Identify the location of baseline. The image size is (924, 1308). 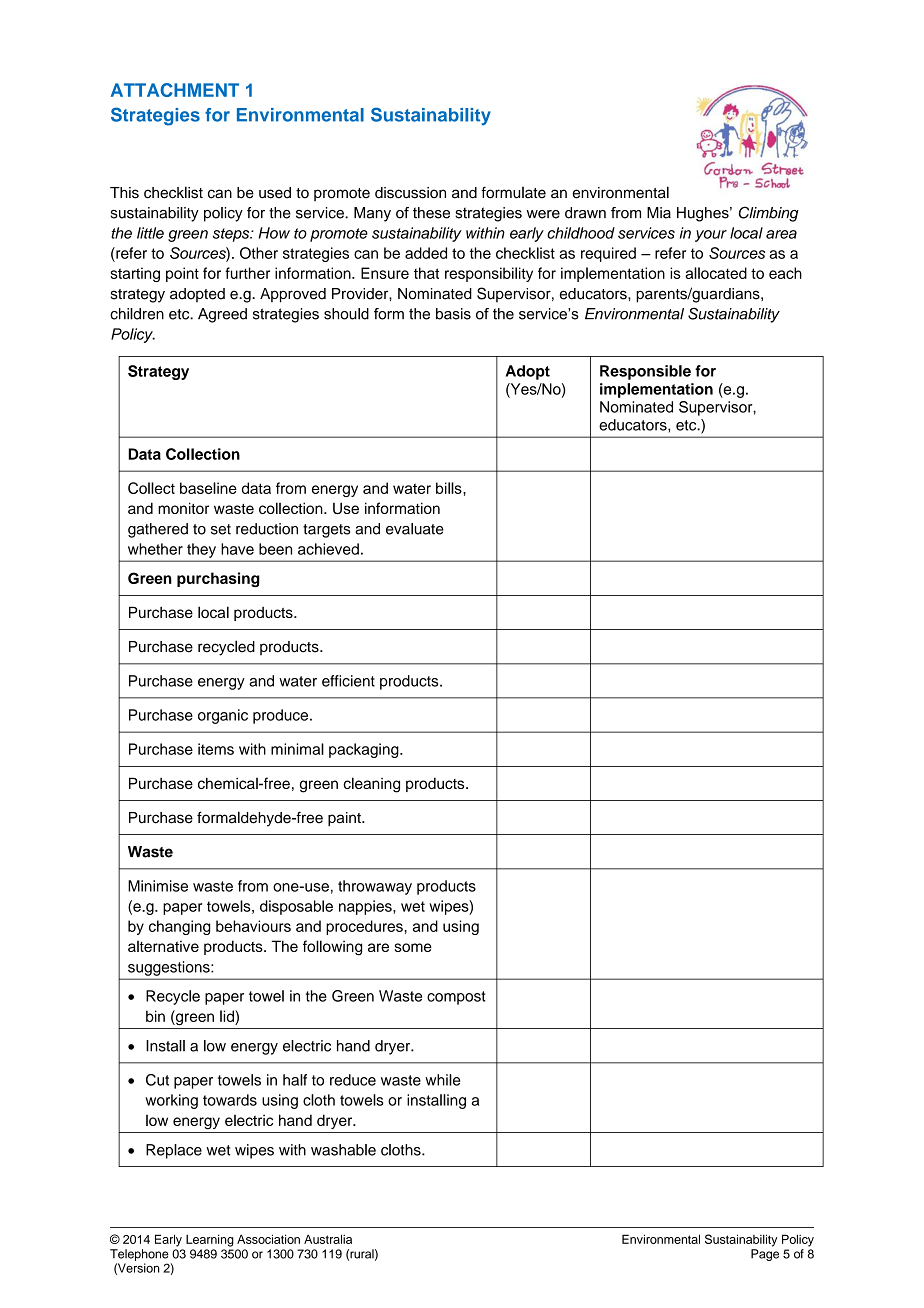
(208, 488).
